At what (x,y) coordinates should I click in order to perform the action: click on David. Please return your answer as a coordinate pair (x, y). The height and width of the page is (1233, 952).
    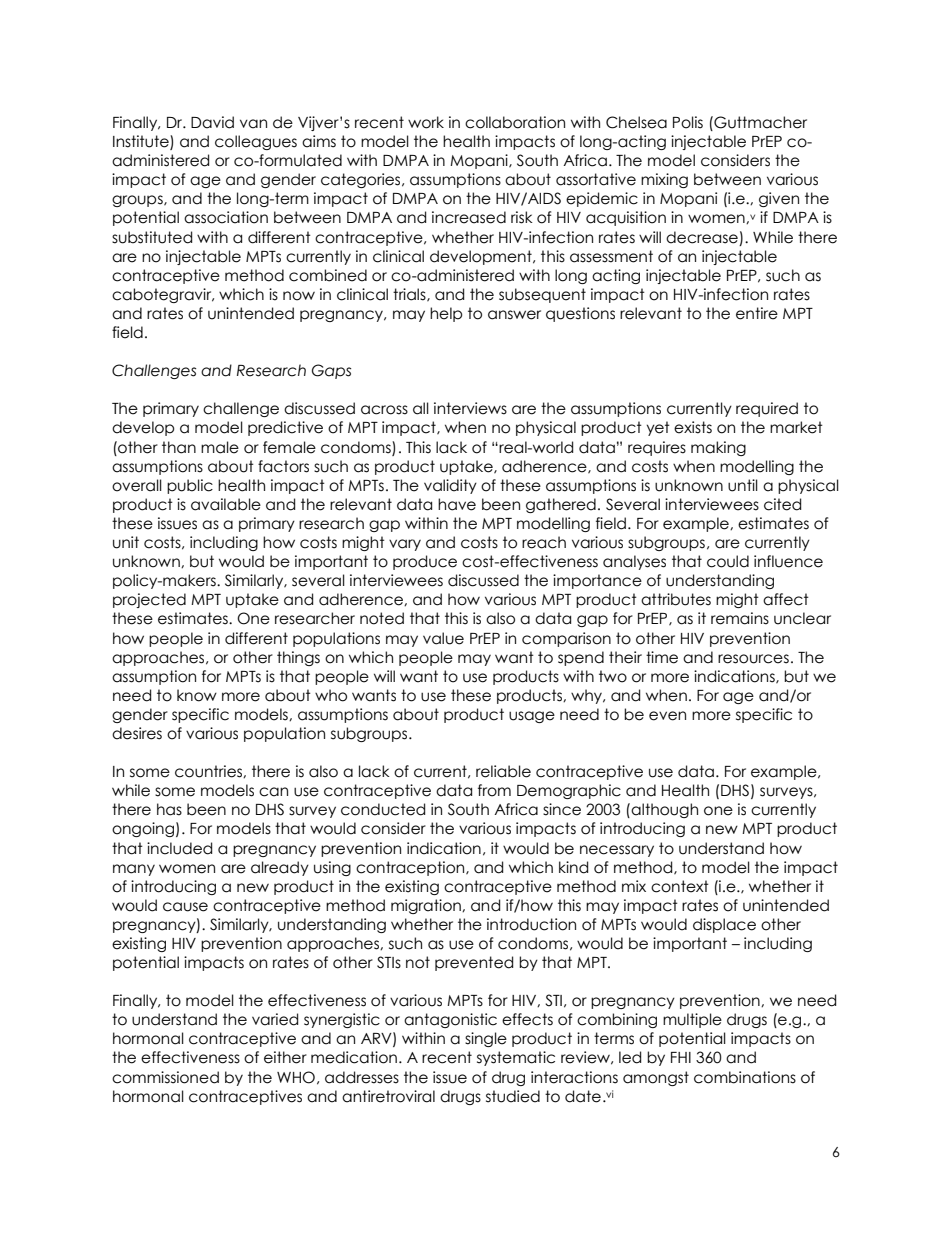
    Looking at the image, I should click on (212, 122).
